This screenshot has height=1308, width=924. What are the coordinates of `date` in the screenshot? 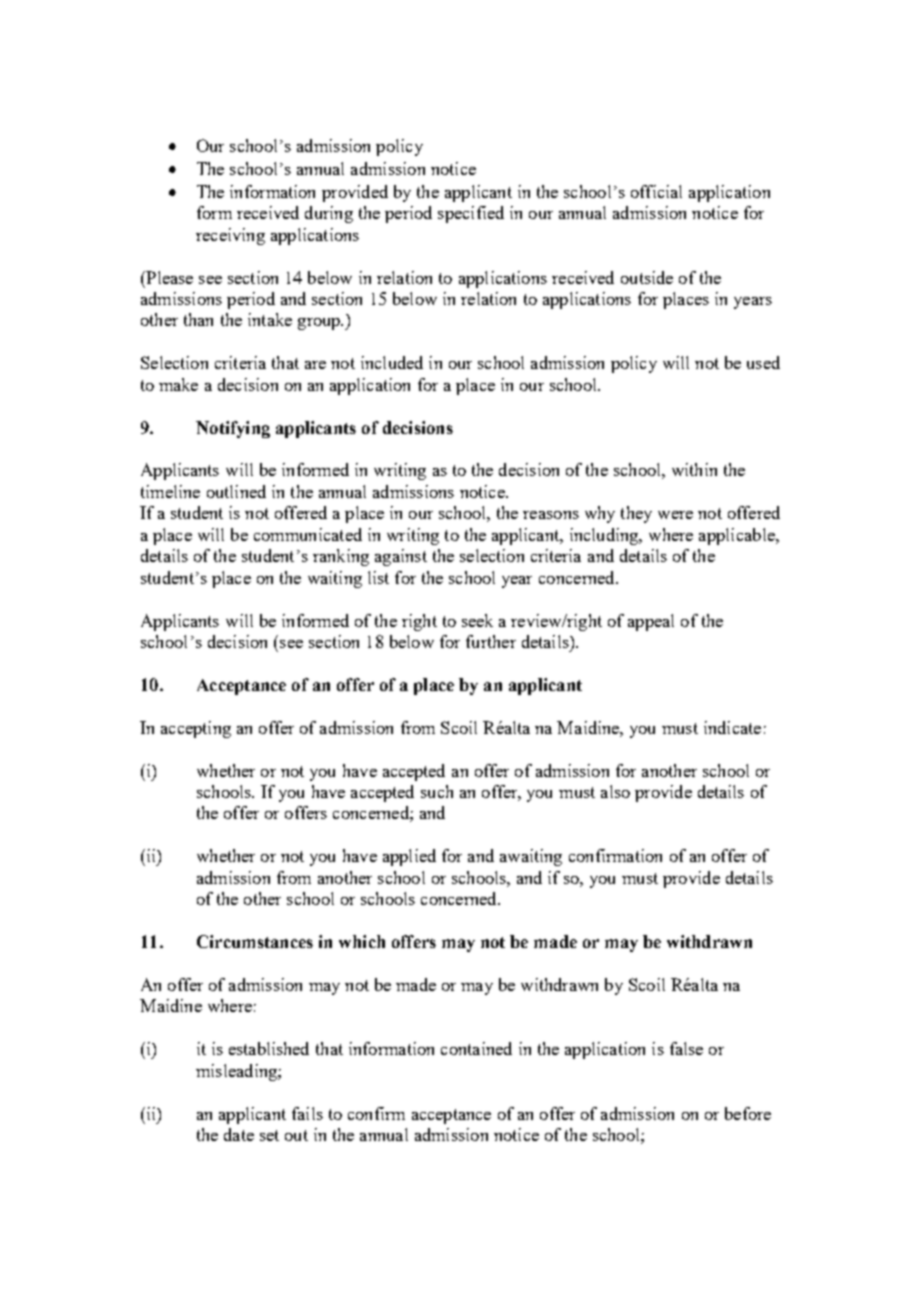 It's located at (239, 1134).
